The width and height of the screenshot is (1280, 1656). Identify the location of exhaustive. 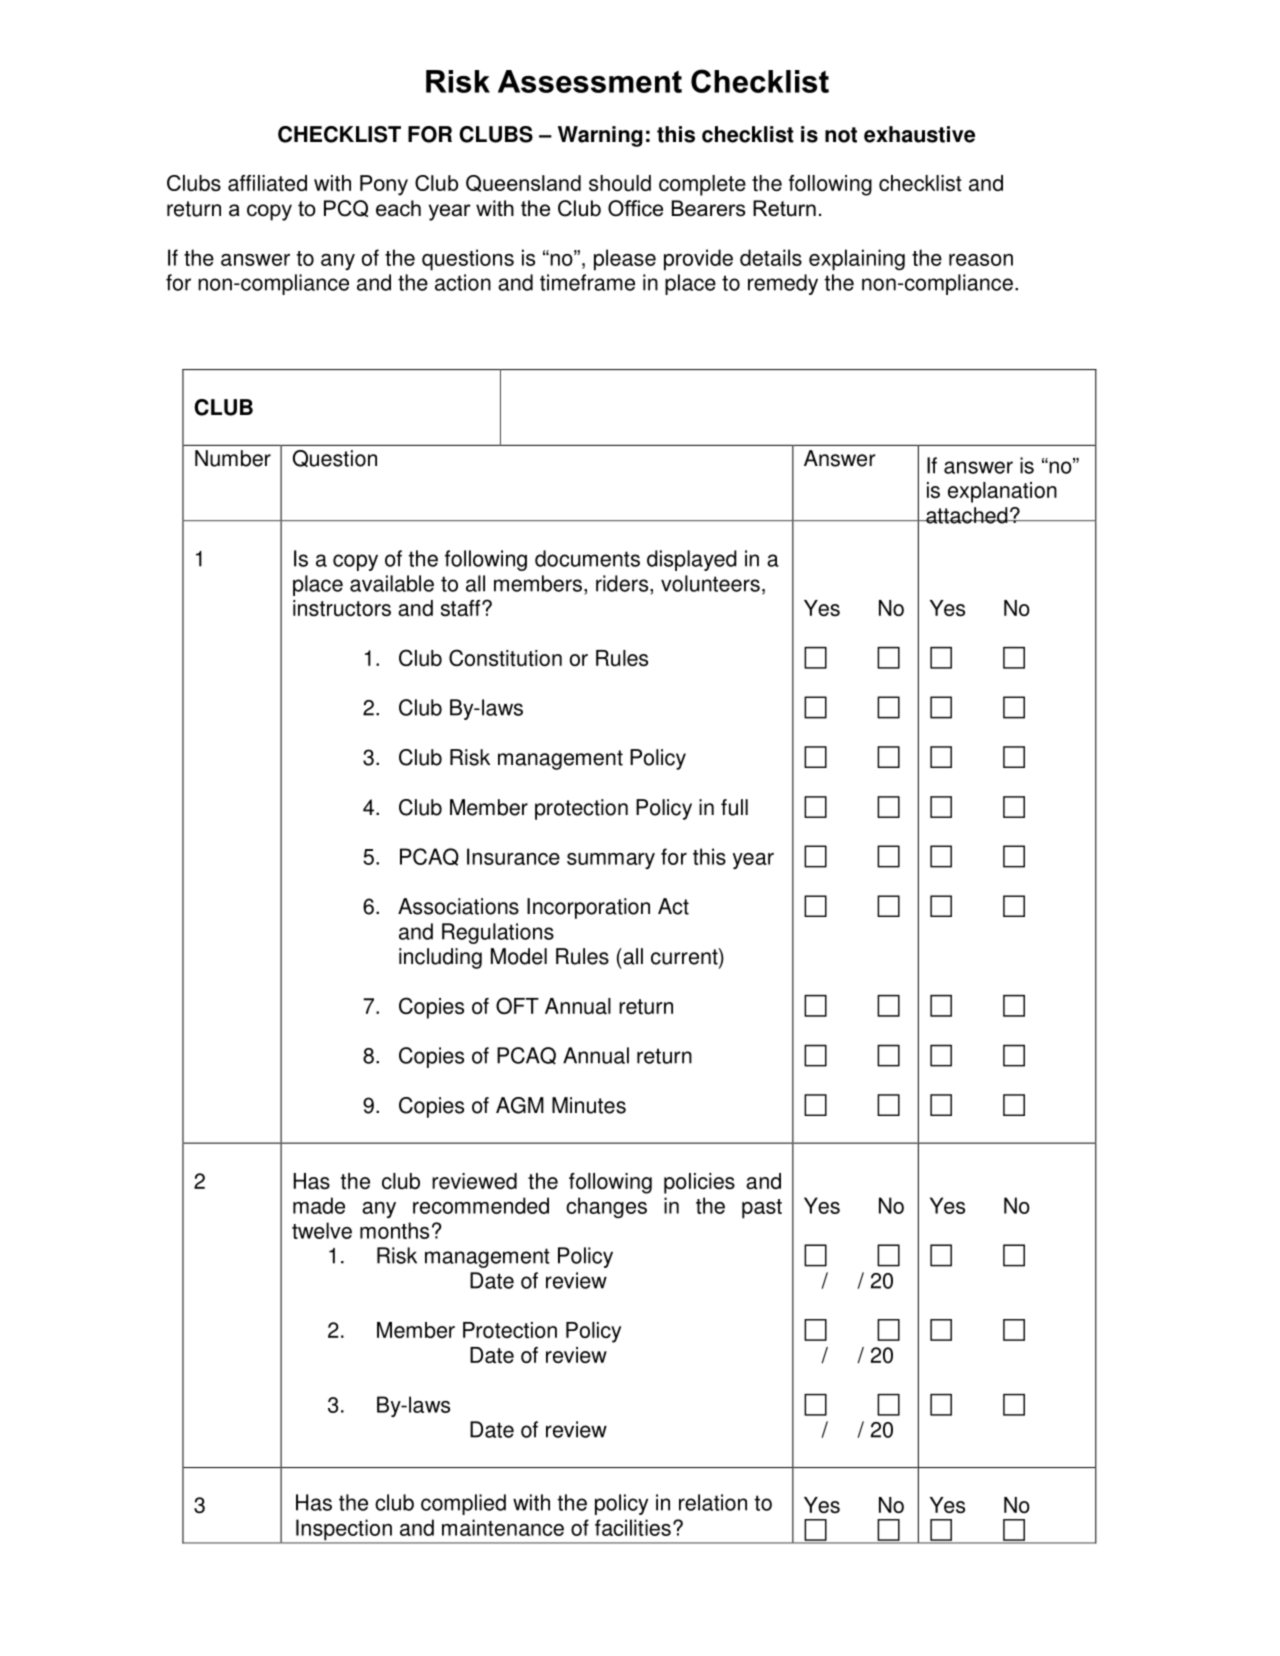
(919, 134).
